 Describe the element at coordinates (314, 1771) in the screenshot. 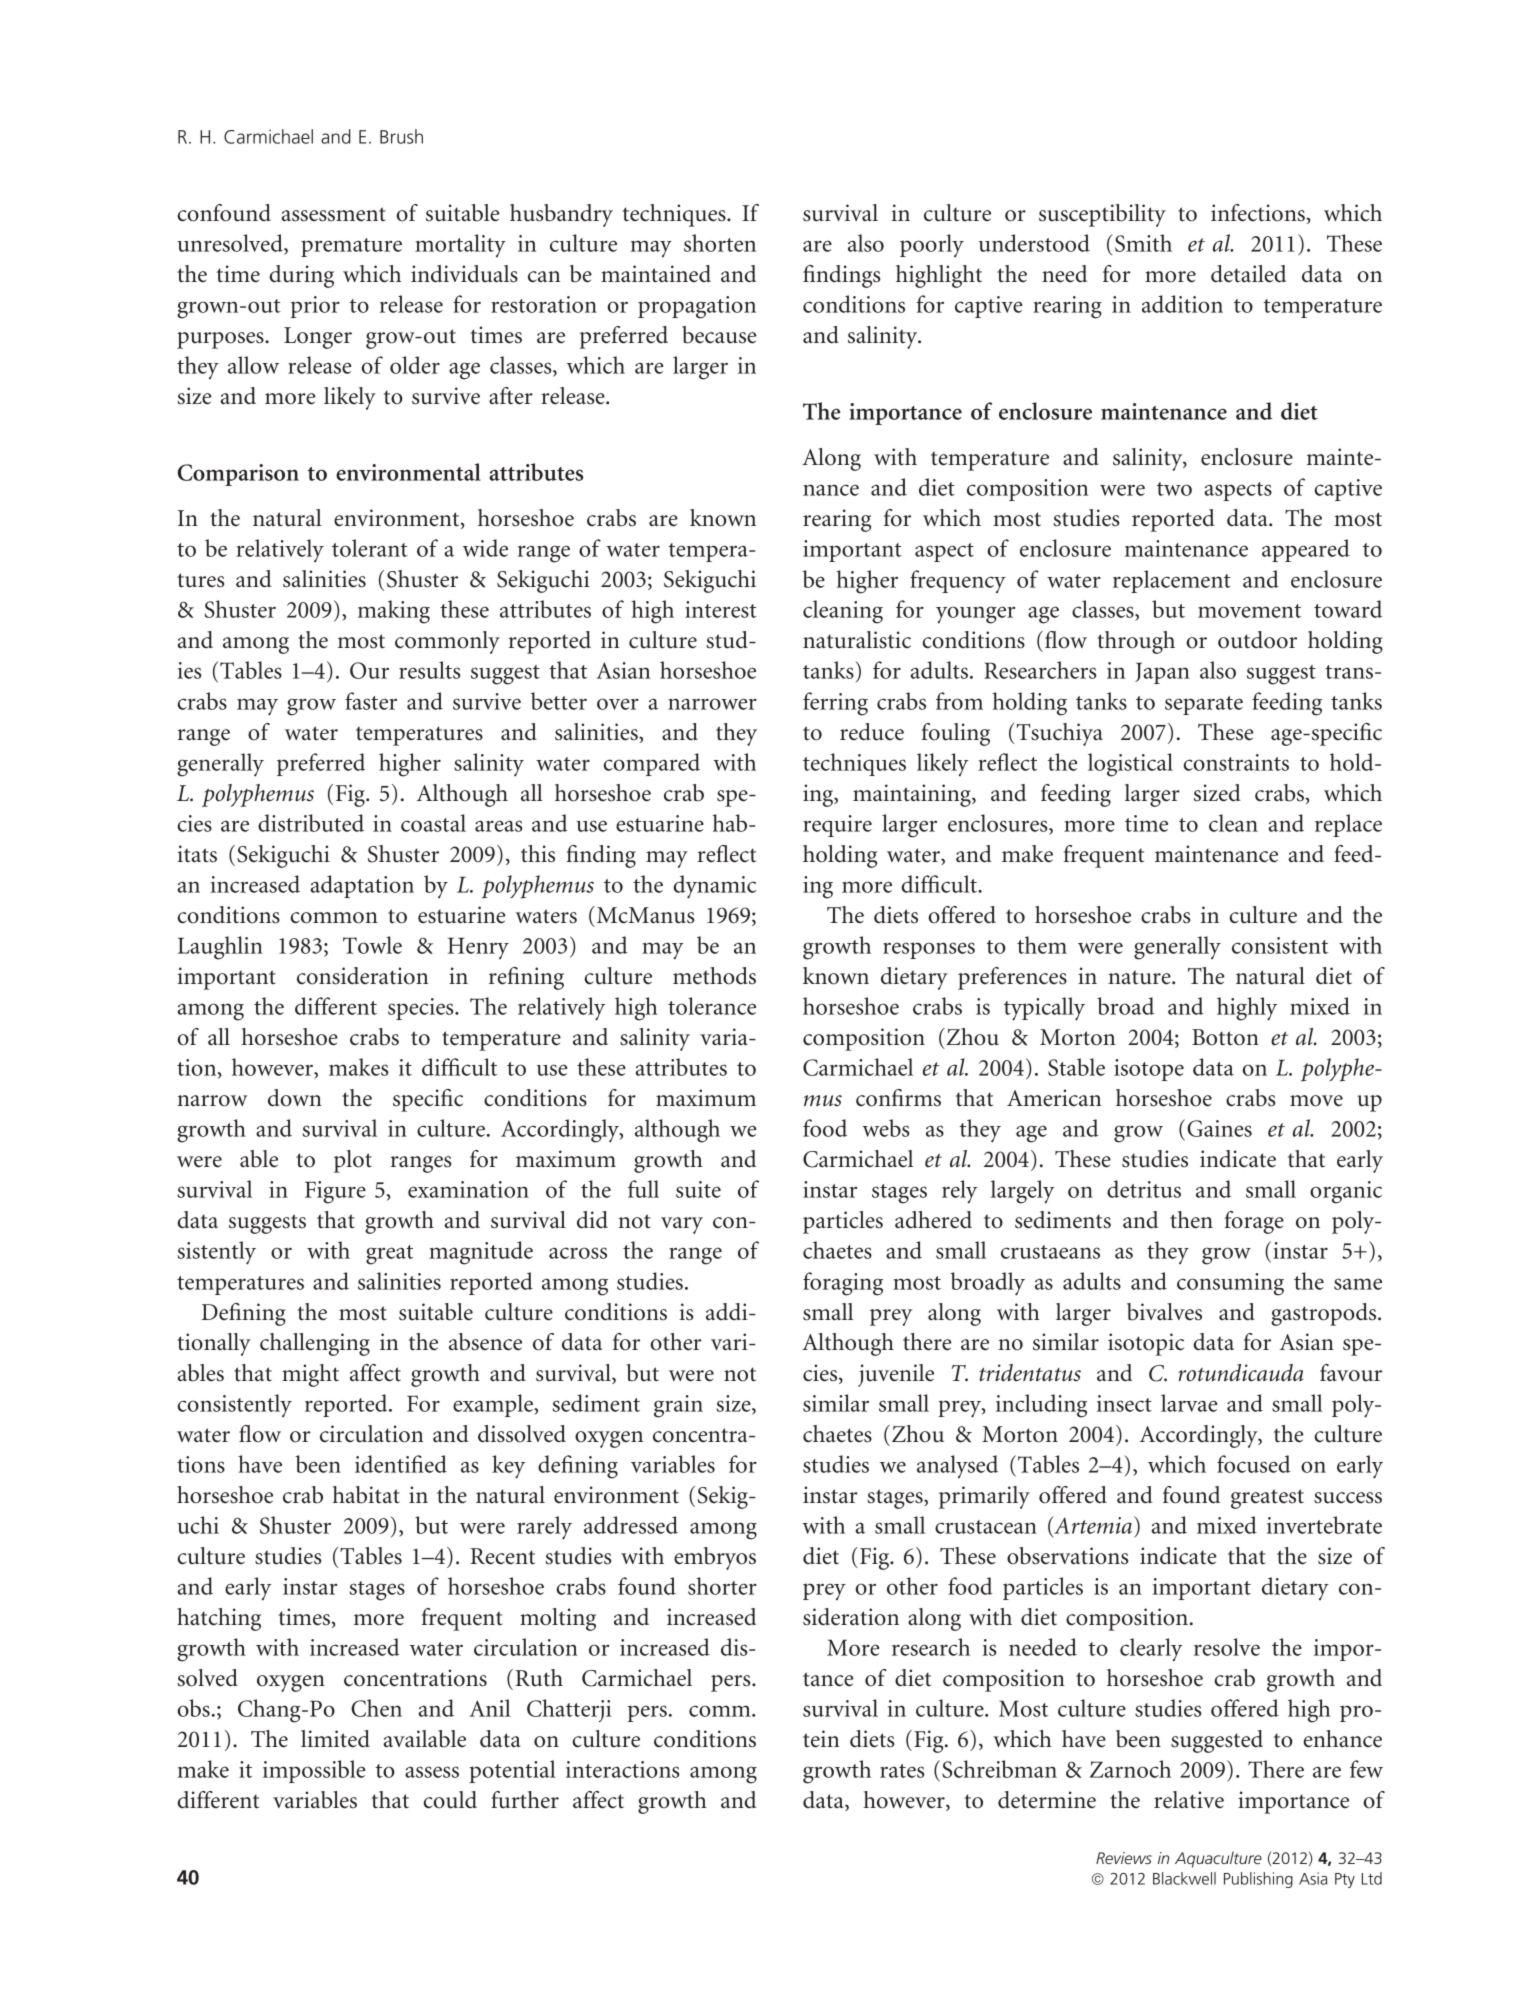

I see `impossible` at that location.
